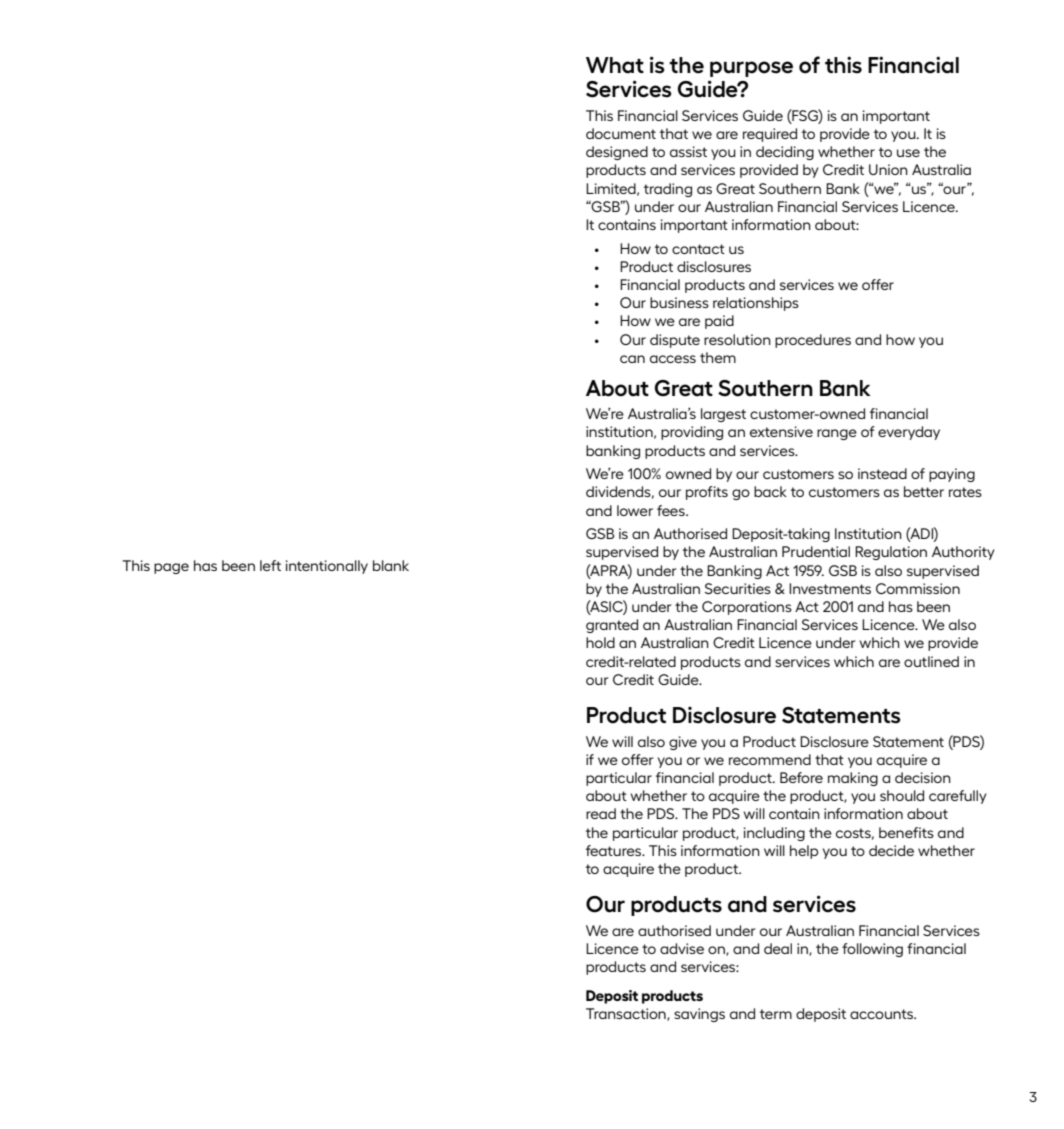 This screenshot has width=1064, height=1129. Describe the element at coordinates (908, 153) in the screenshot. I see `use` at that location.
